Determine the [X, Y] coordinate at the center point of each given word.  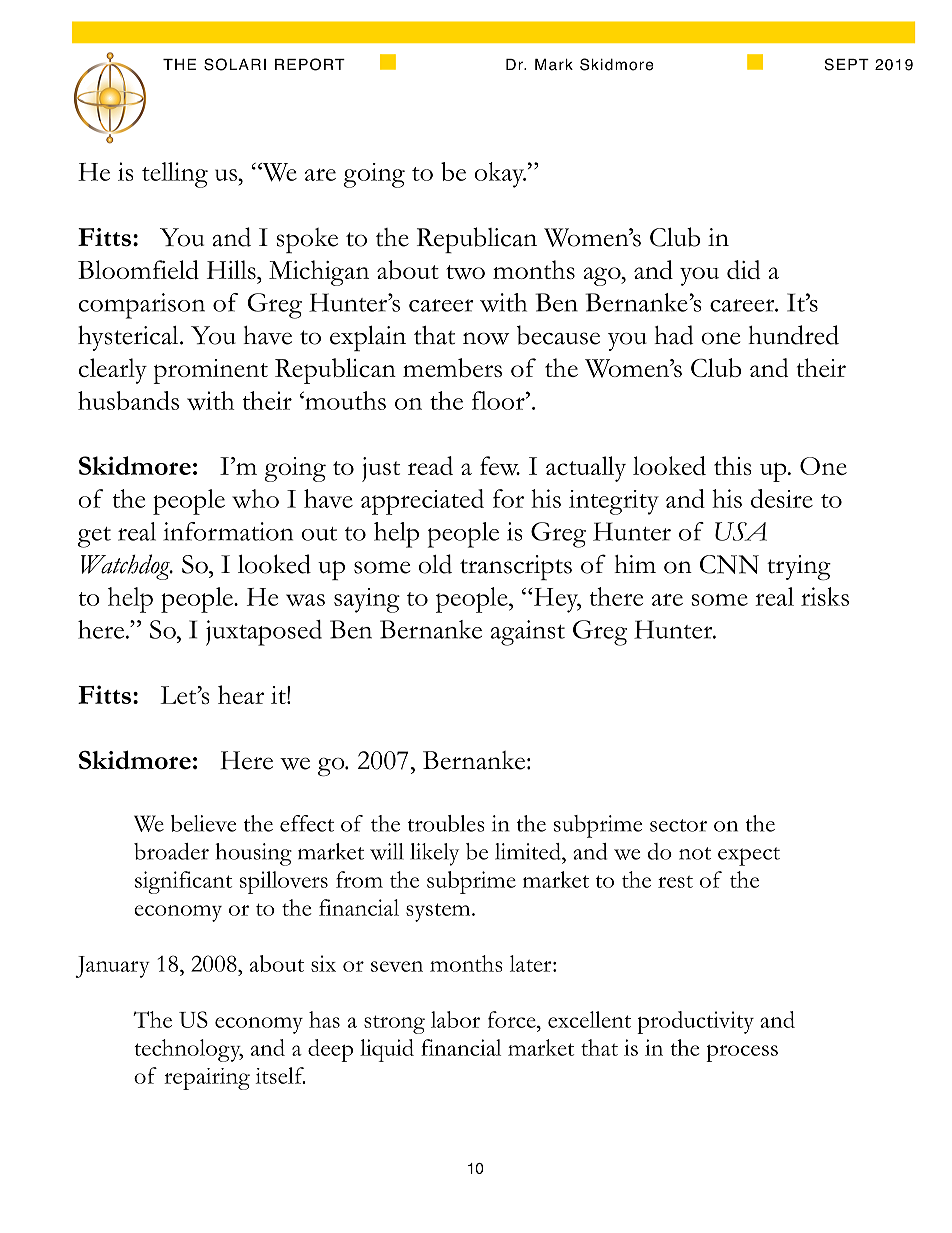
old [435, 564]
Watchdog [126, 567]
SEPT [847, 64]
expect [749, 856]
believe [203, 823]
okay [500, 175]
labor [455, 1019]
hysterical [129, 338]
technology [188, 1050]
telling [175, 175]
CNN [729, 564]
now [486, 338]
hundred [793, 335]
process [742, 1053]
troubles [446, 823]
